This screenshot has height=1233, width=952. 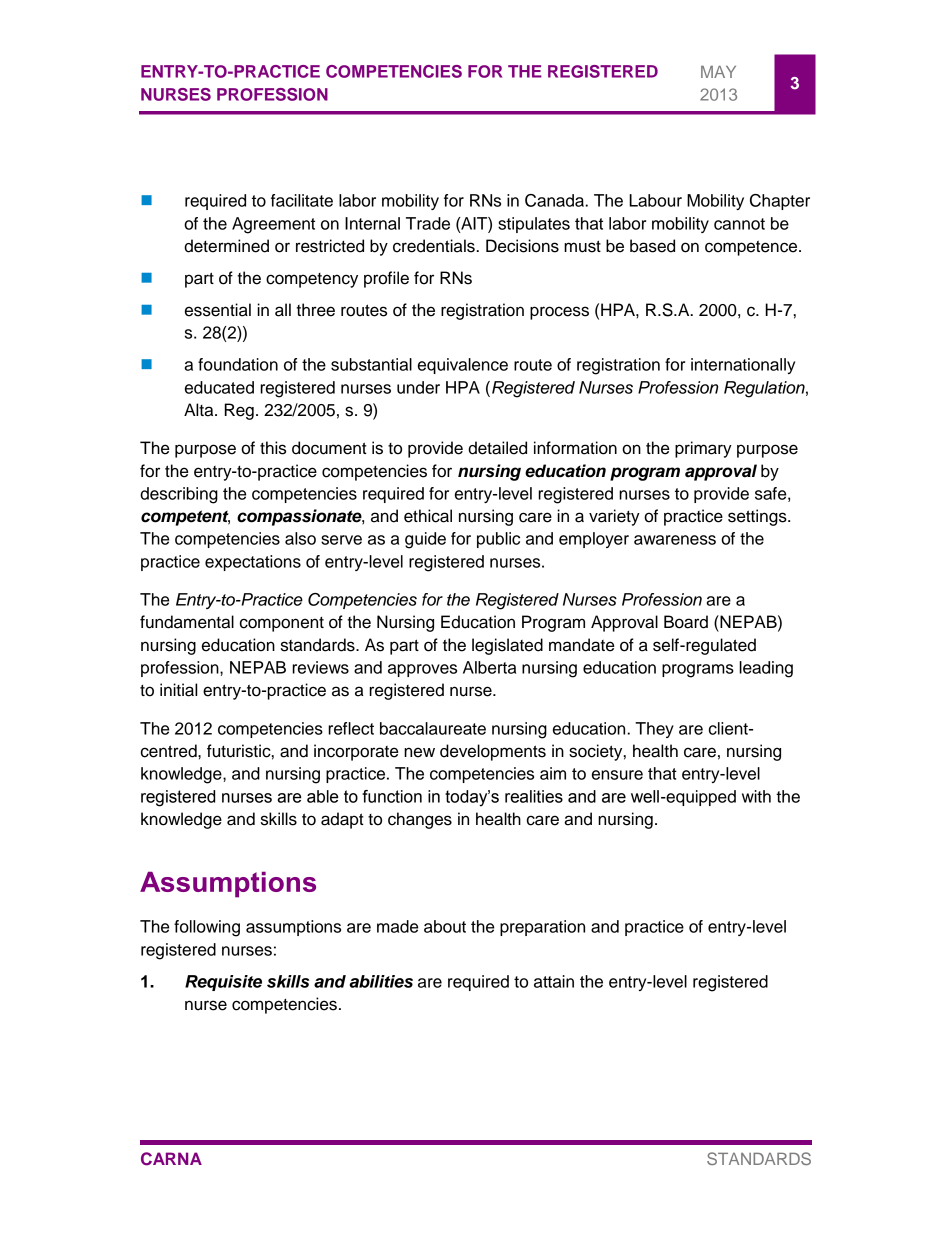 I want to click on foundation, so click(x=238, y=364).
